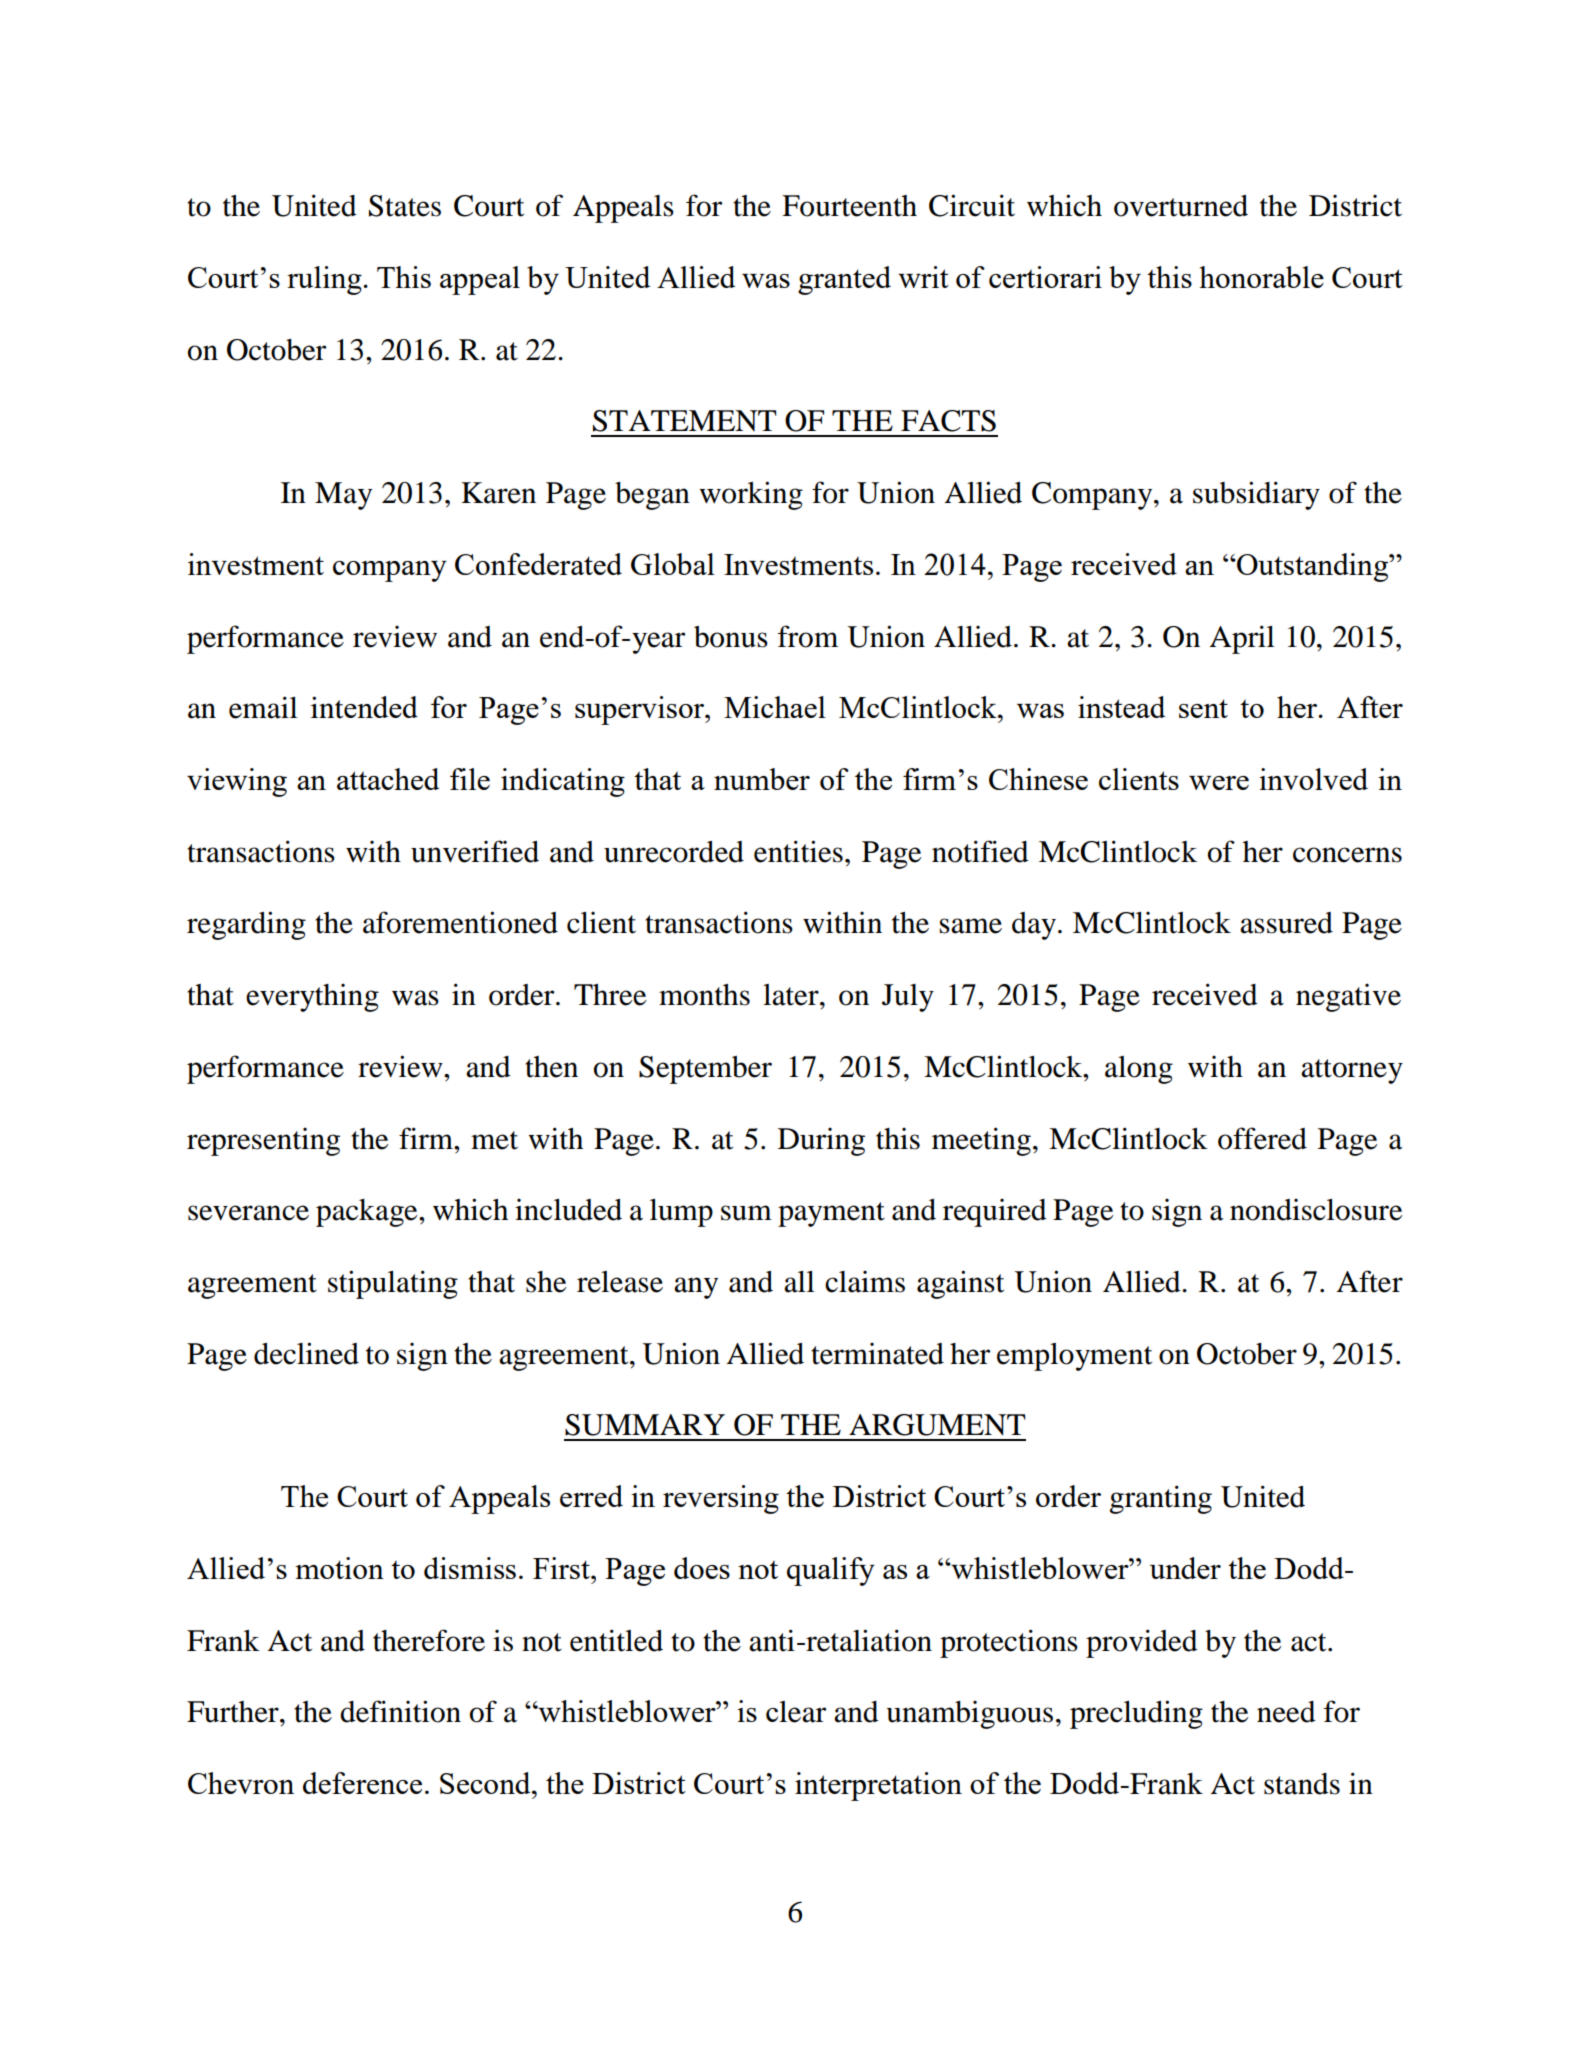 This page has height=2058, width=1590. What do you see at coordinates (312, 998) in the page?
I see `everything` at bounding box center [312, 998].
